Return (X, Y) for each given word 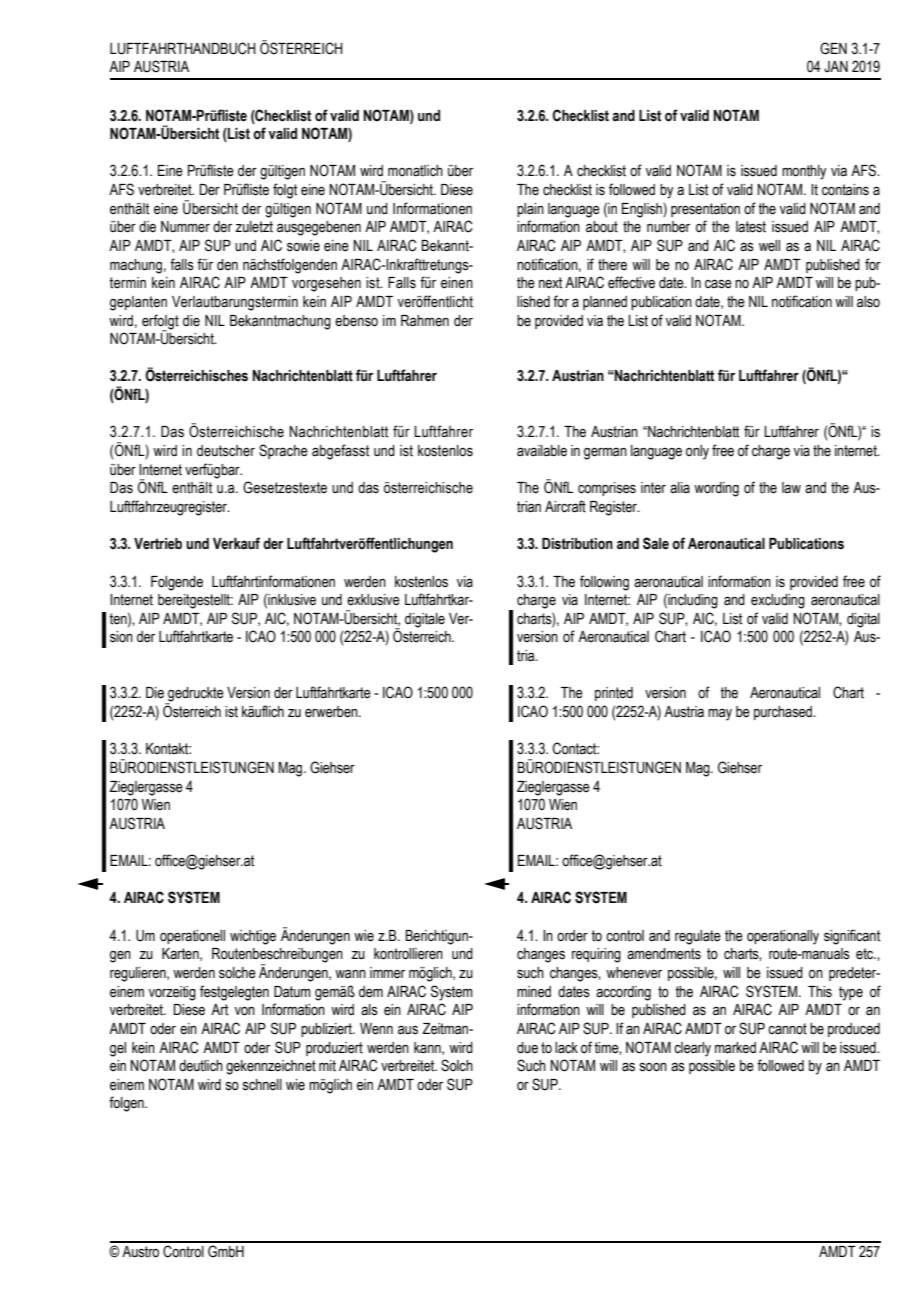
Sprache (283, 451)
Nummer (185, 227)
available (542, 451)
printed (614, 694)
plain (530, 210)
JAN (836, 67)
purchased (784, 713)
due (527, 1048)
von (245, 1011)
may (720, 714)
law (791, 487)
